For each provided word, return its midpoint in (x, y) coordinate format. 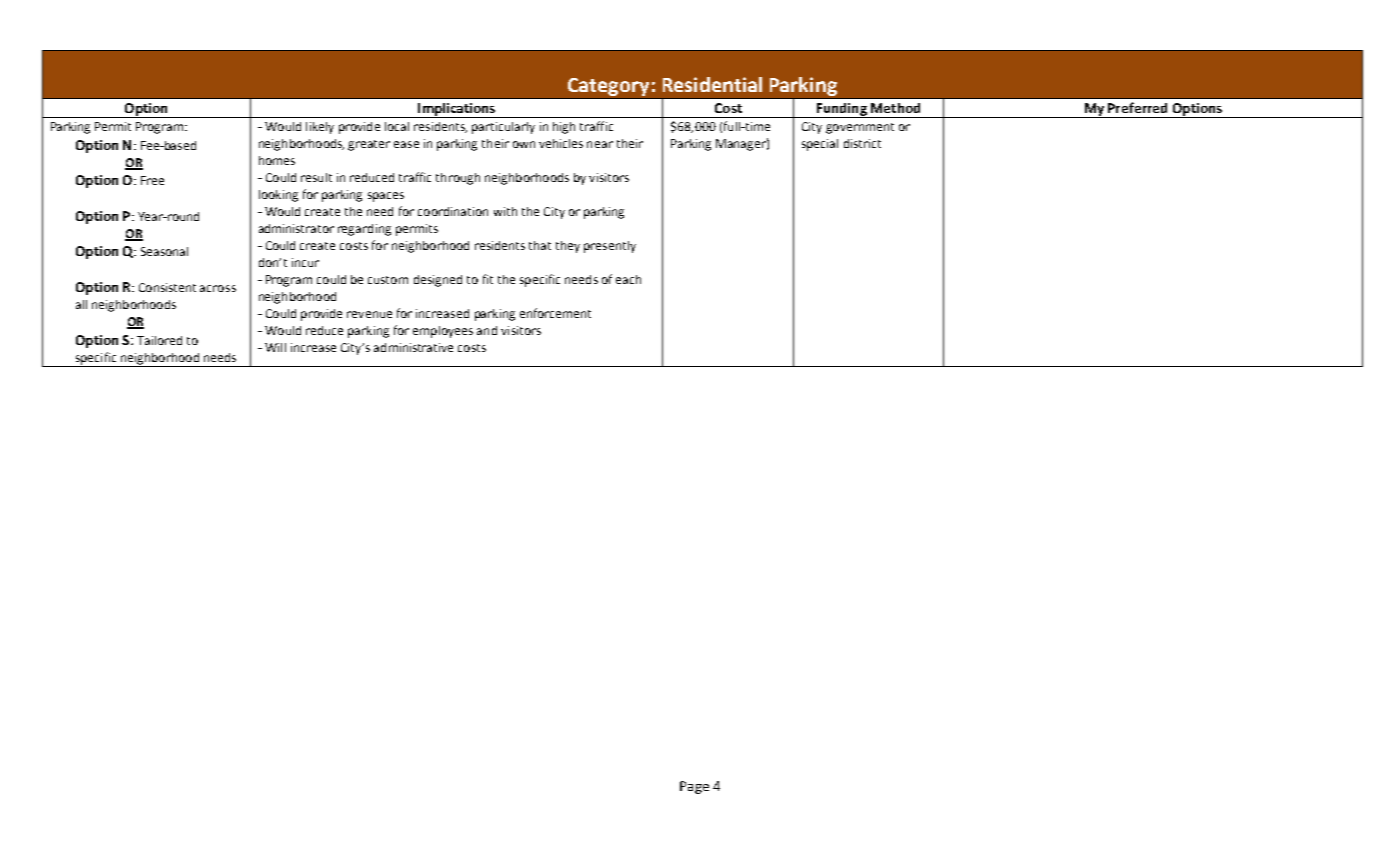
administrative (413, 347)
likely (320, 128)
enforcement (555, 313)
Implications (456, 110)
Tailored (159, 340)
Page (694, 787)
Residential (712, 84)
